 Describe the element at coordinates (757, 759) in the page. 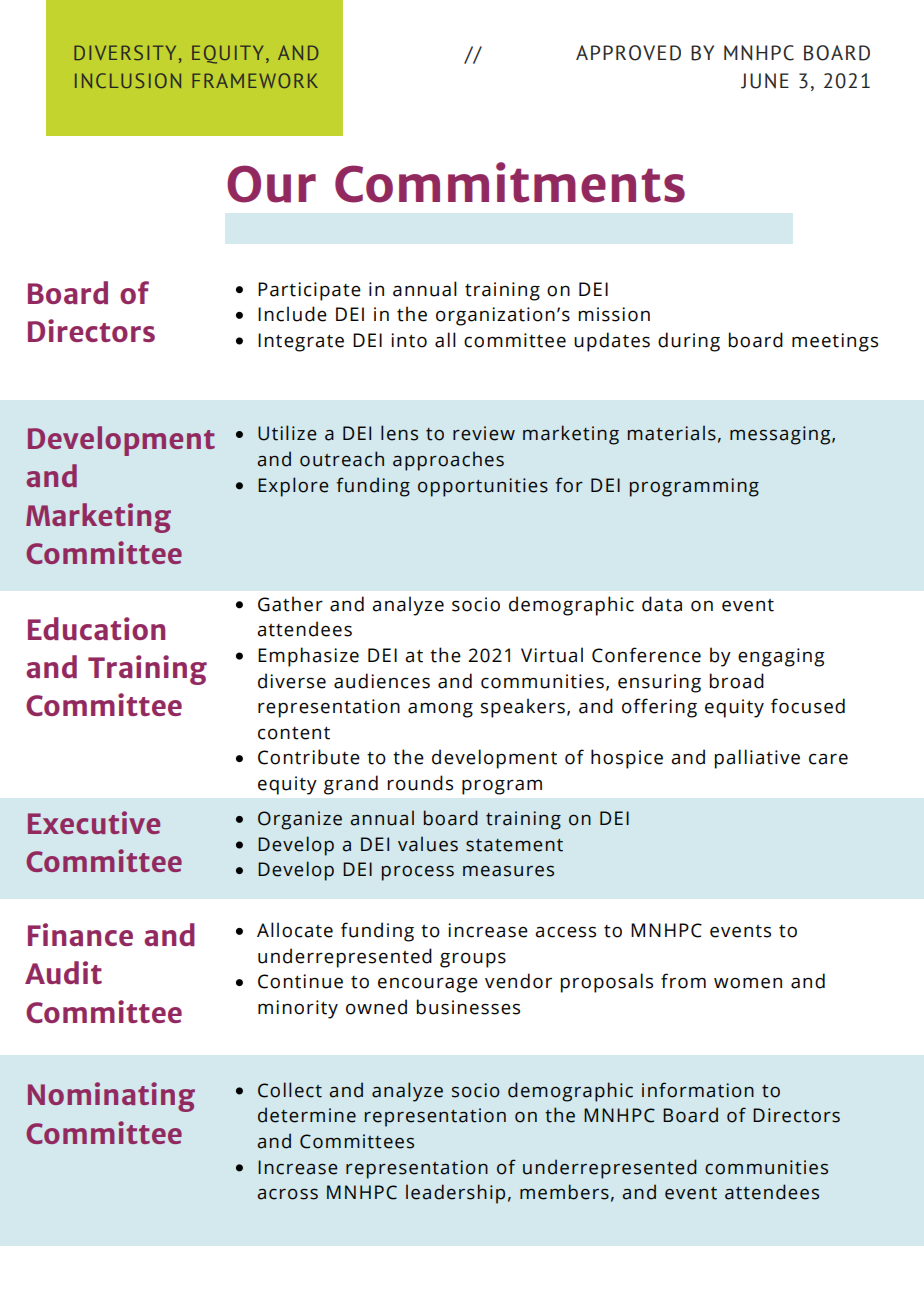

I see `palliative` at that location.
